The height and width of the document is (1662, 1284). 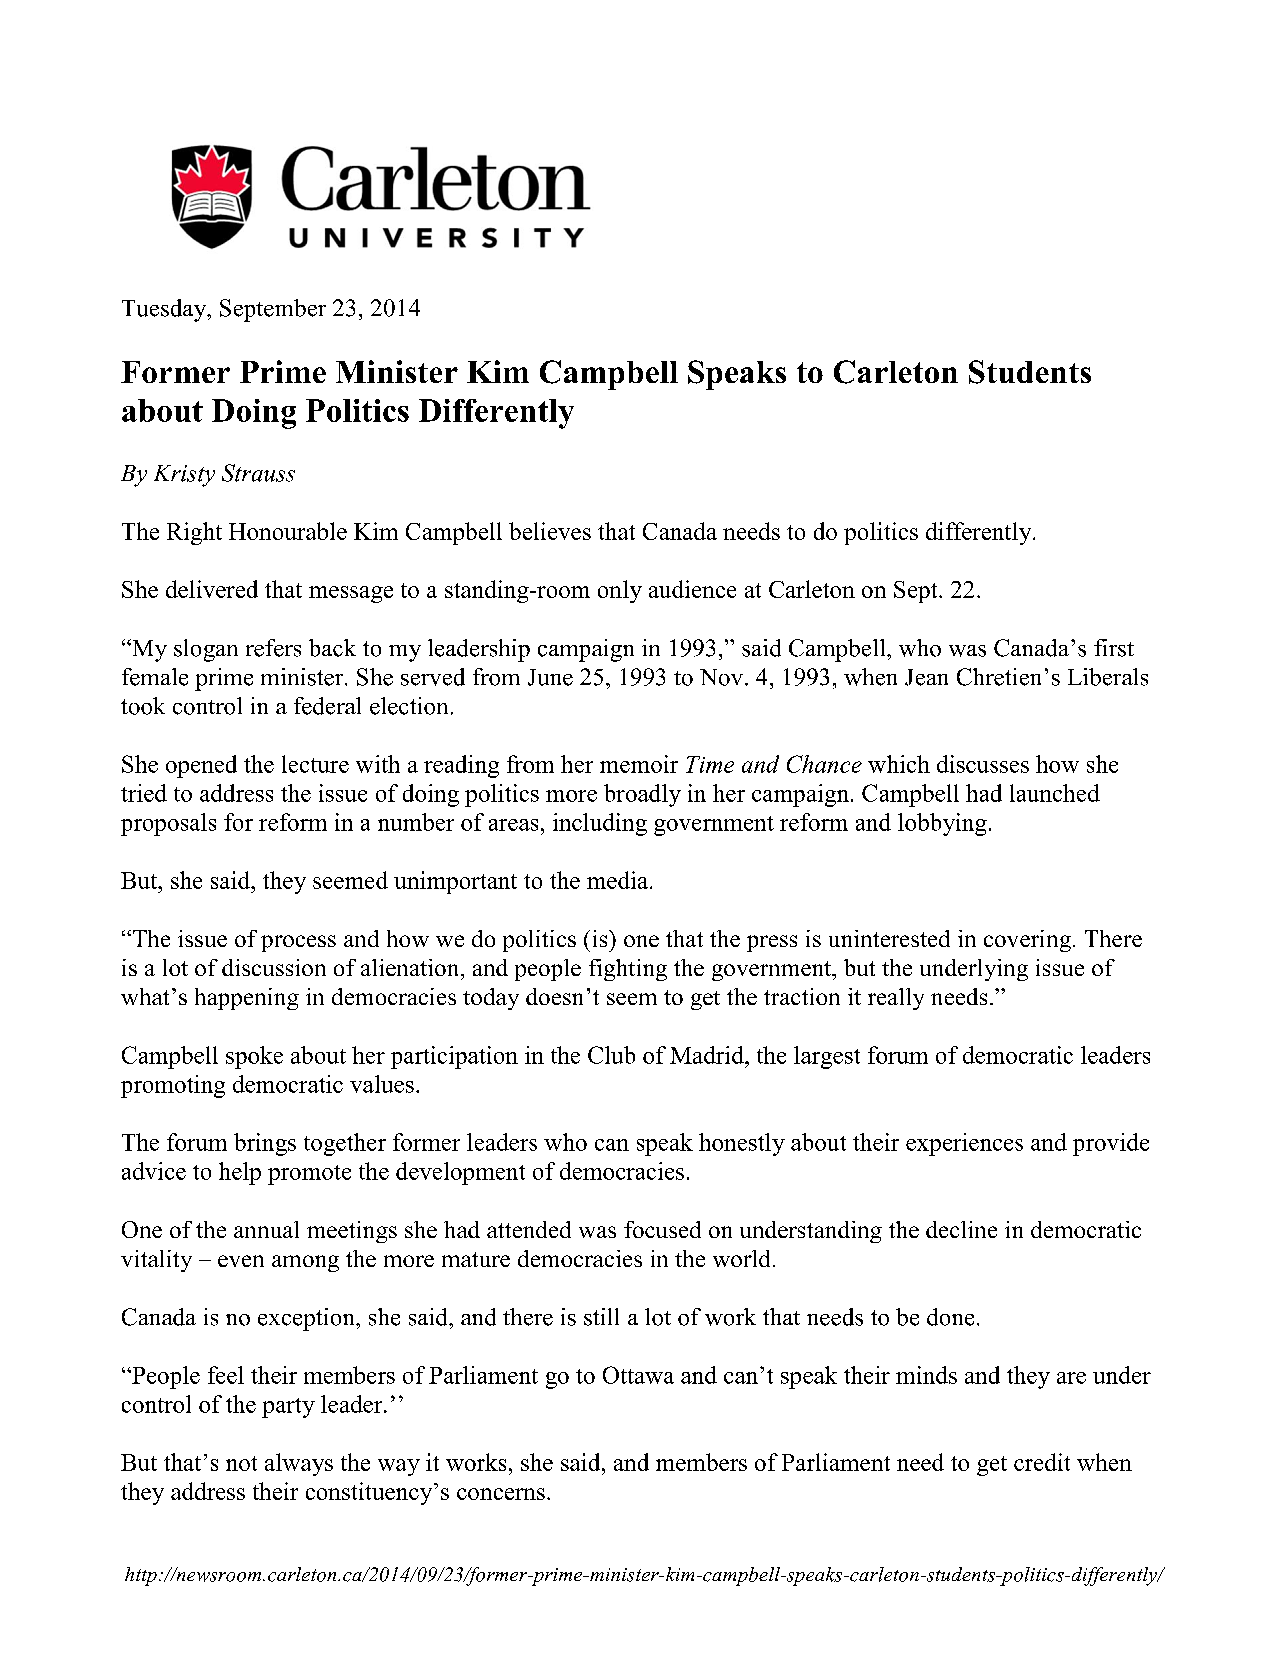 What do you see at coordinates (619, 880) in the document?
I see `media` at bounding box center [619, 880].
